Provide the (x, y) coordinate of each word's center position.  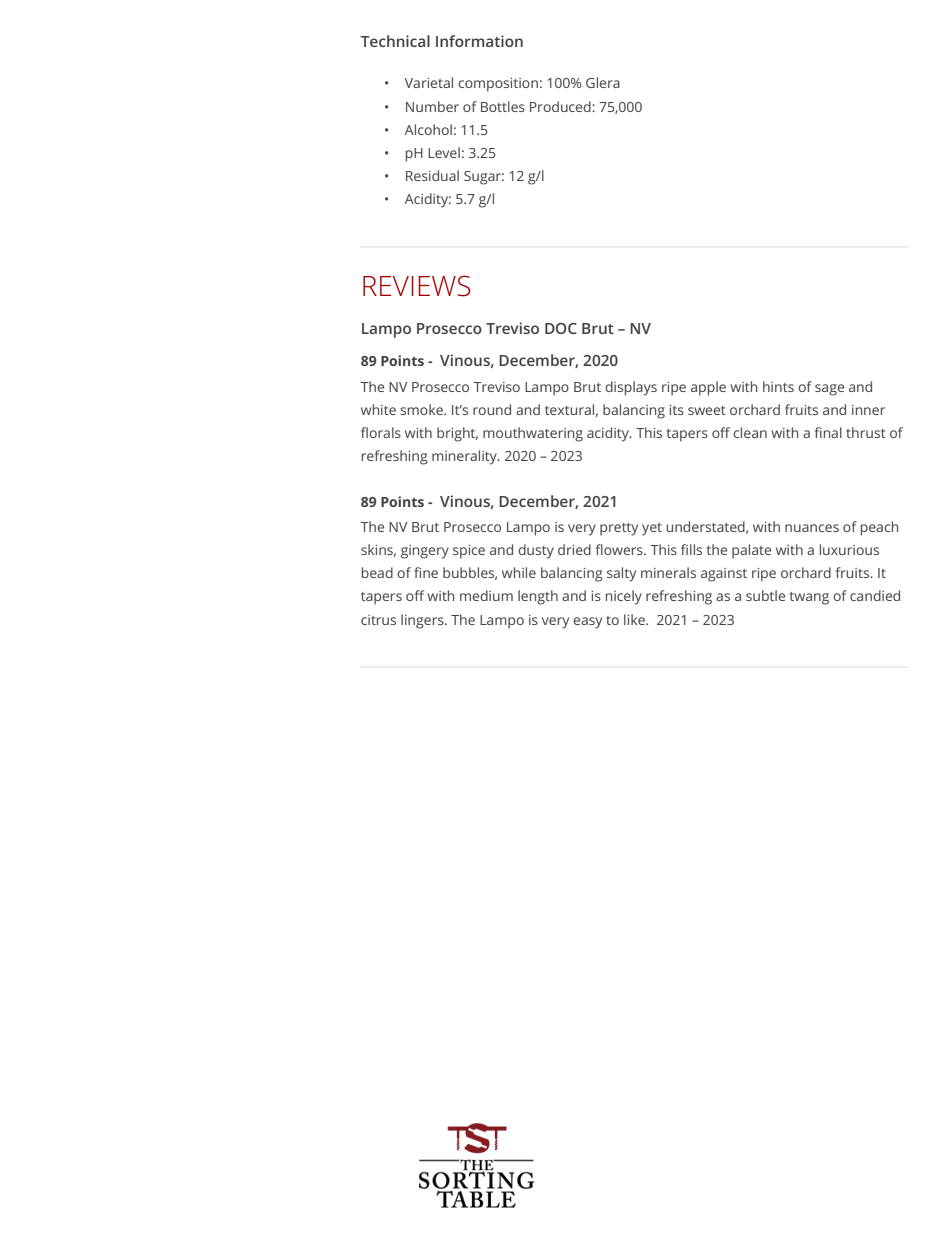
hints (778, 386)
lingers (423, 621)
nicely (624, 597)
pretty (619, 529)
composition (498, 85)
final (828, 432)
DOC (561, 328)
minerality (465, 457)
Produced (561, 106)
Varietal (429, 82)
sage (829, 390)
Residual (432, 175)
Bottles (503, 106)
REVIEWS (417, 286)
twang (809, 598)
